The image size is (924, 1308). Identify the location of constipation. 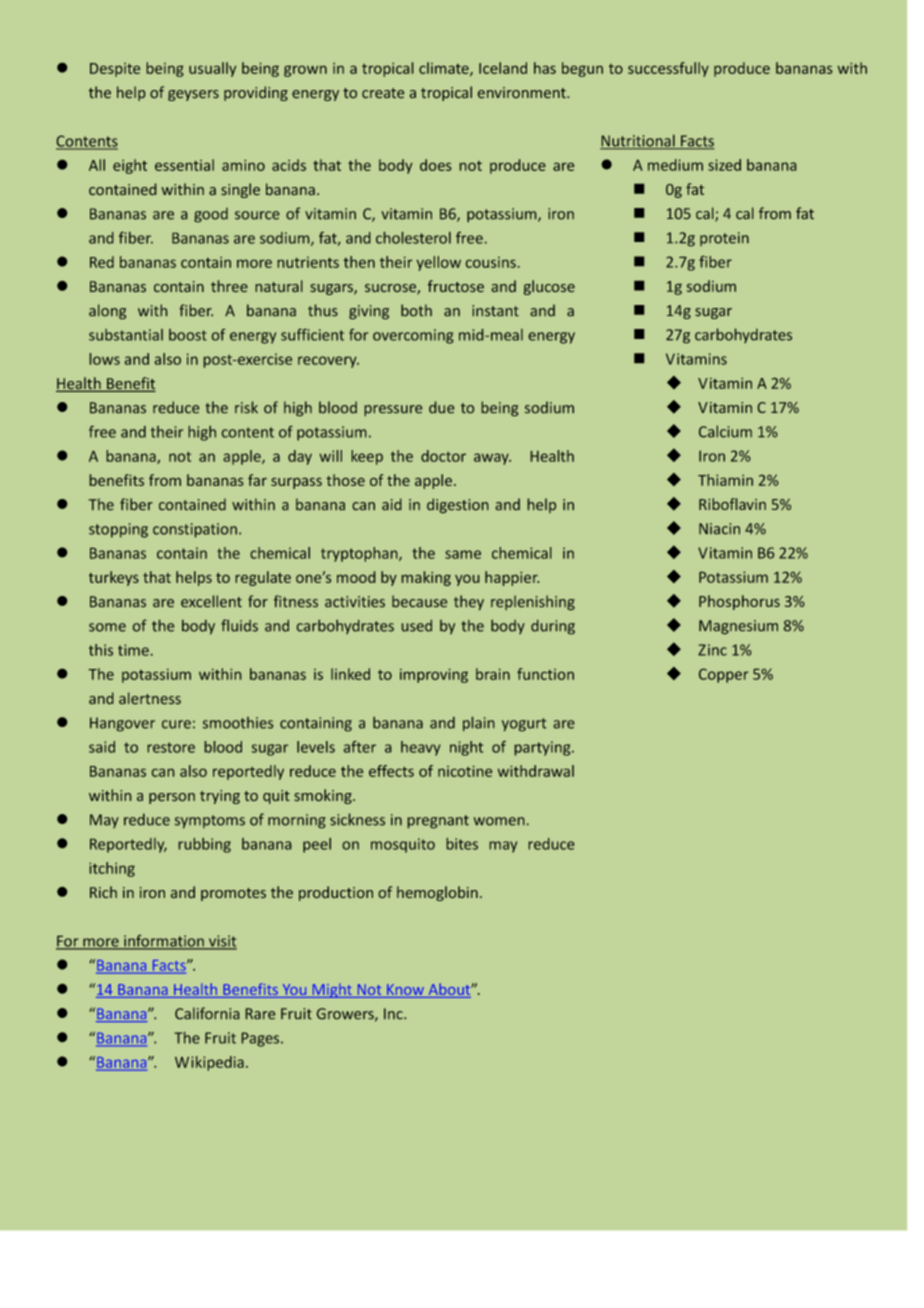
(195, 530).
